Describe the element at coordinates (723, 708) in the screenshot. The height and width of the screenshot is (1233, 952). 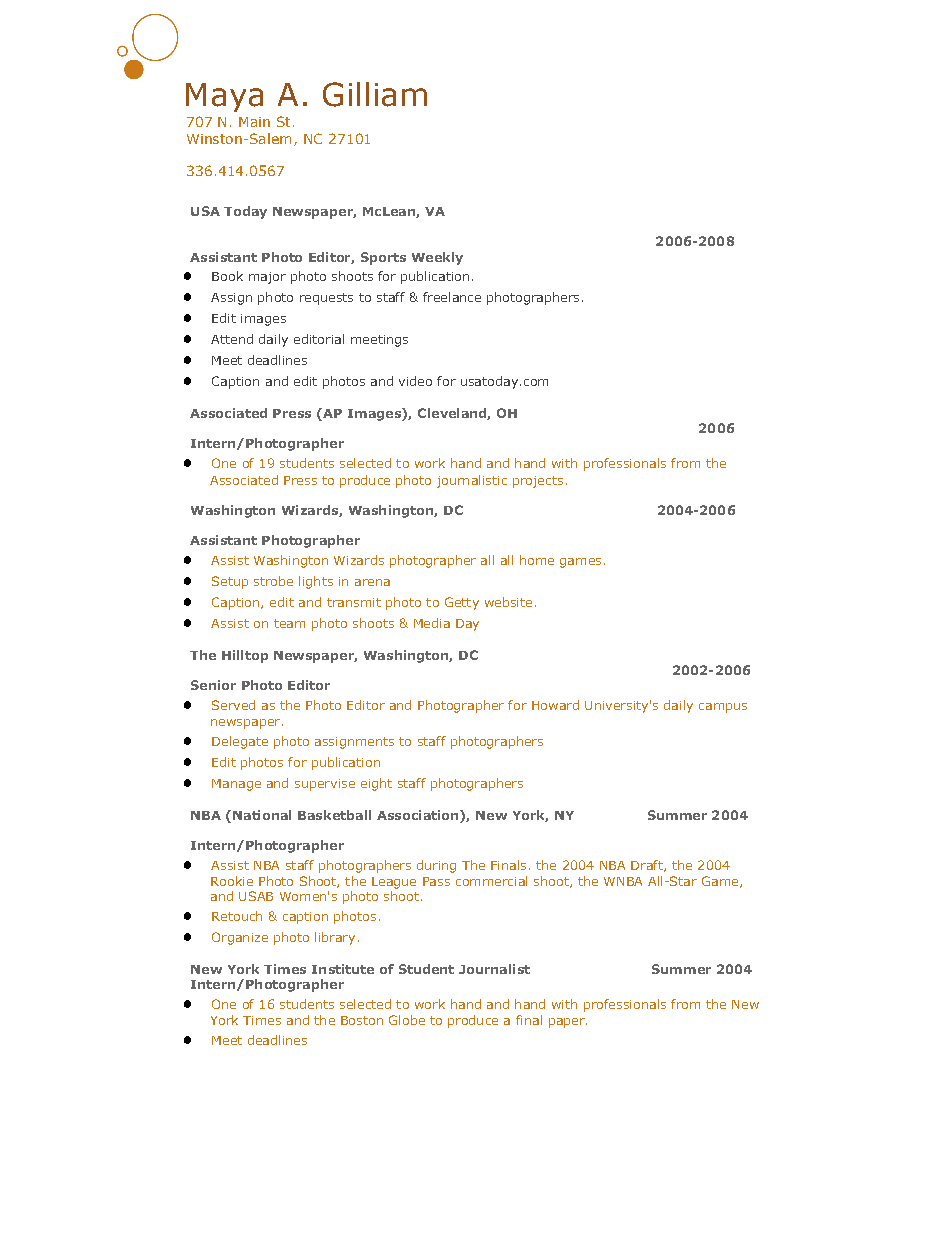
I see `campus` at that location.
